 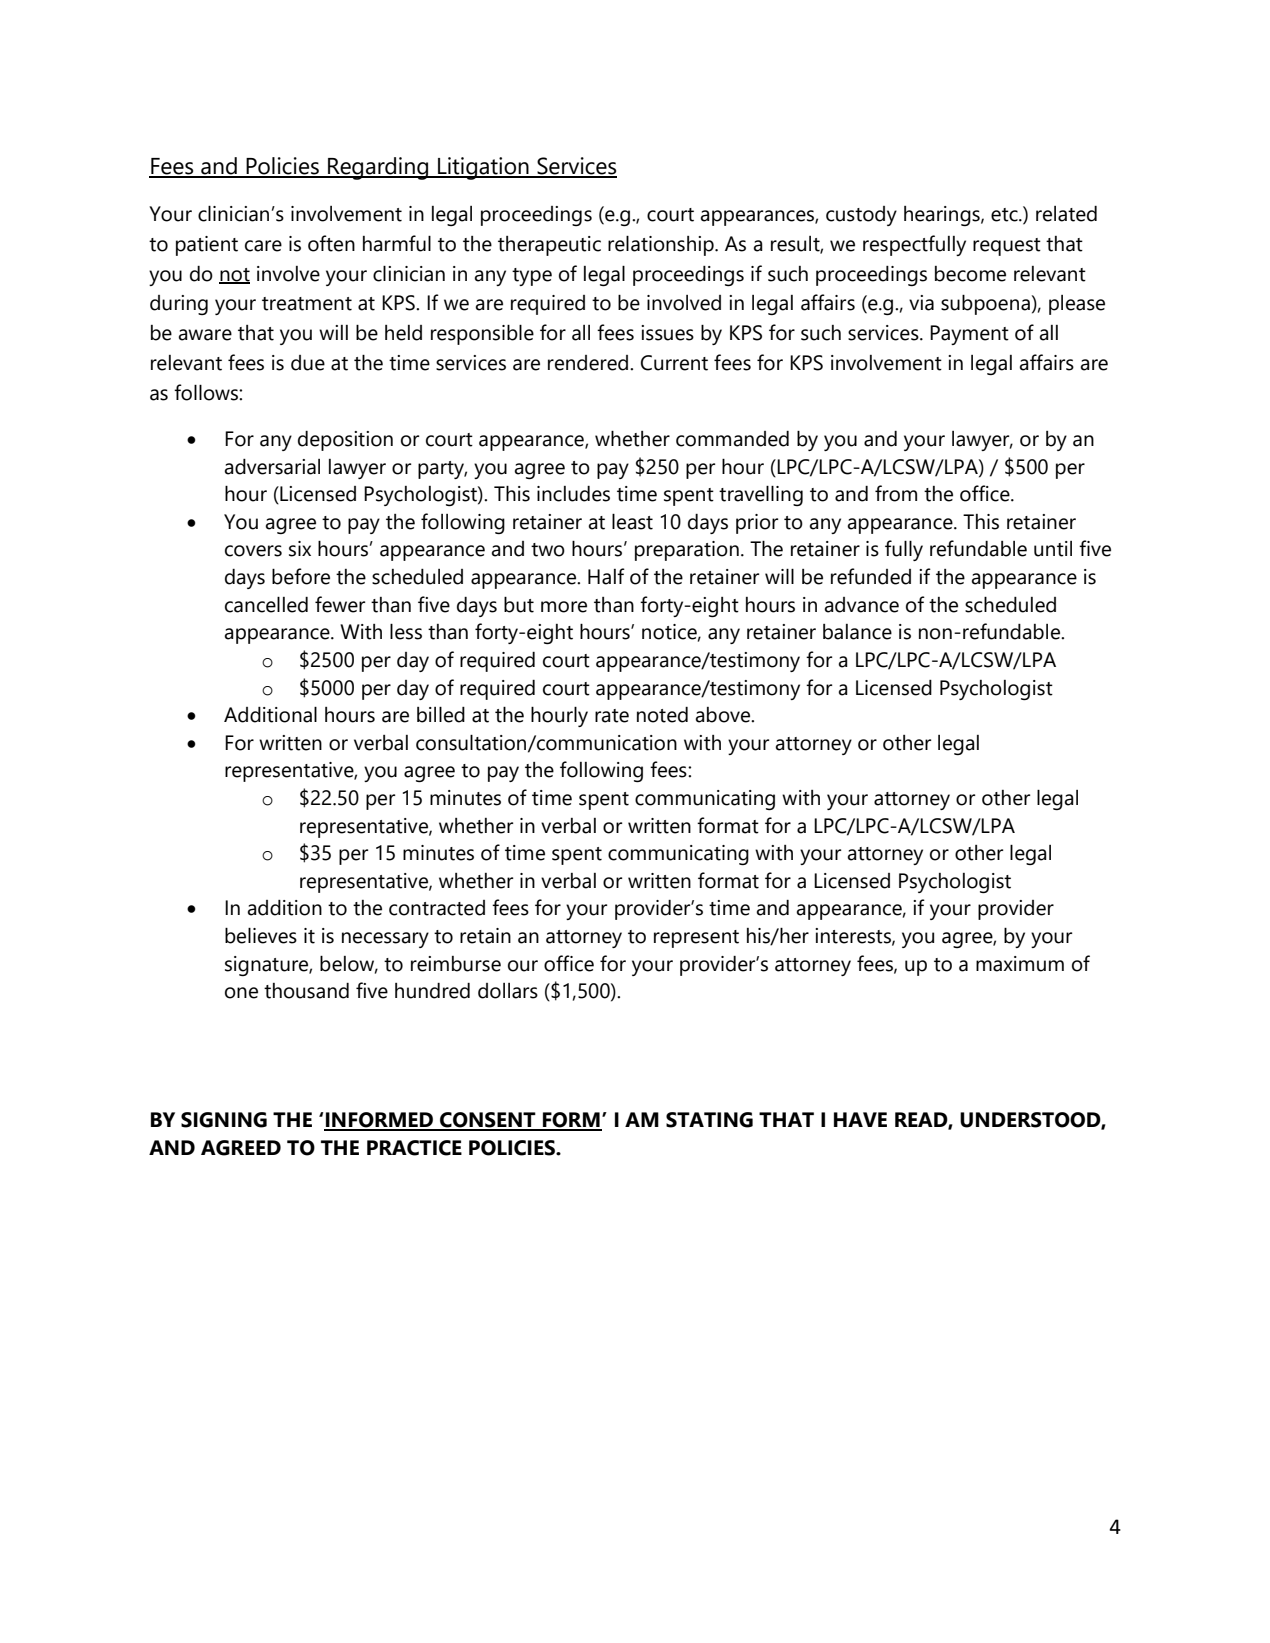 What do you see at coordinates (266, 604) in the image?
I see `cancelled` at bounding box center [266, 604].
